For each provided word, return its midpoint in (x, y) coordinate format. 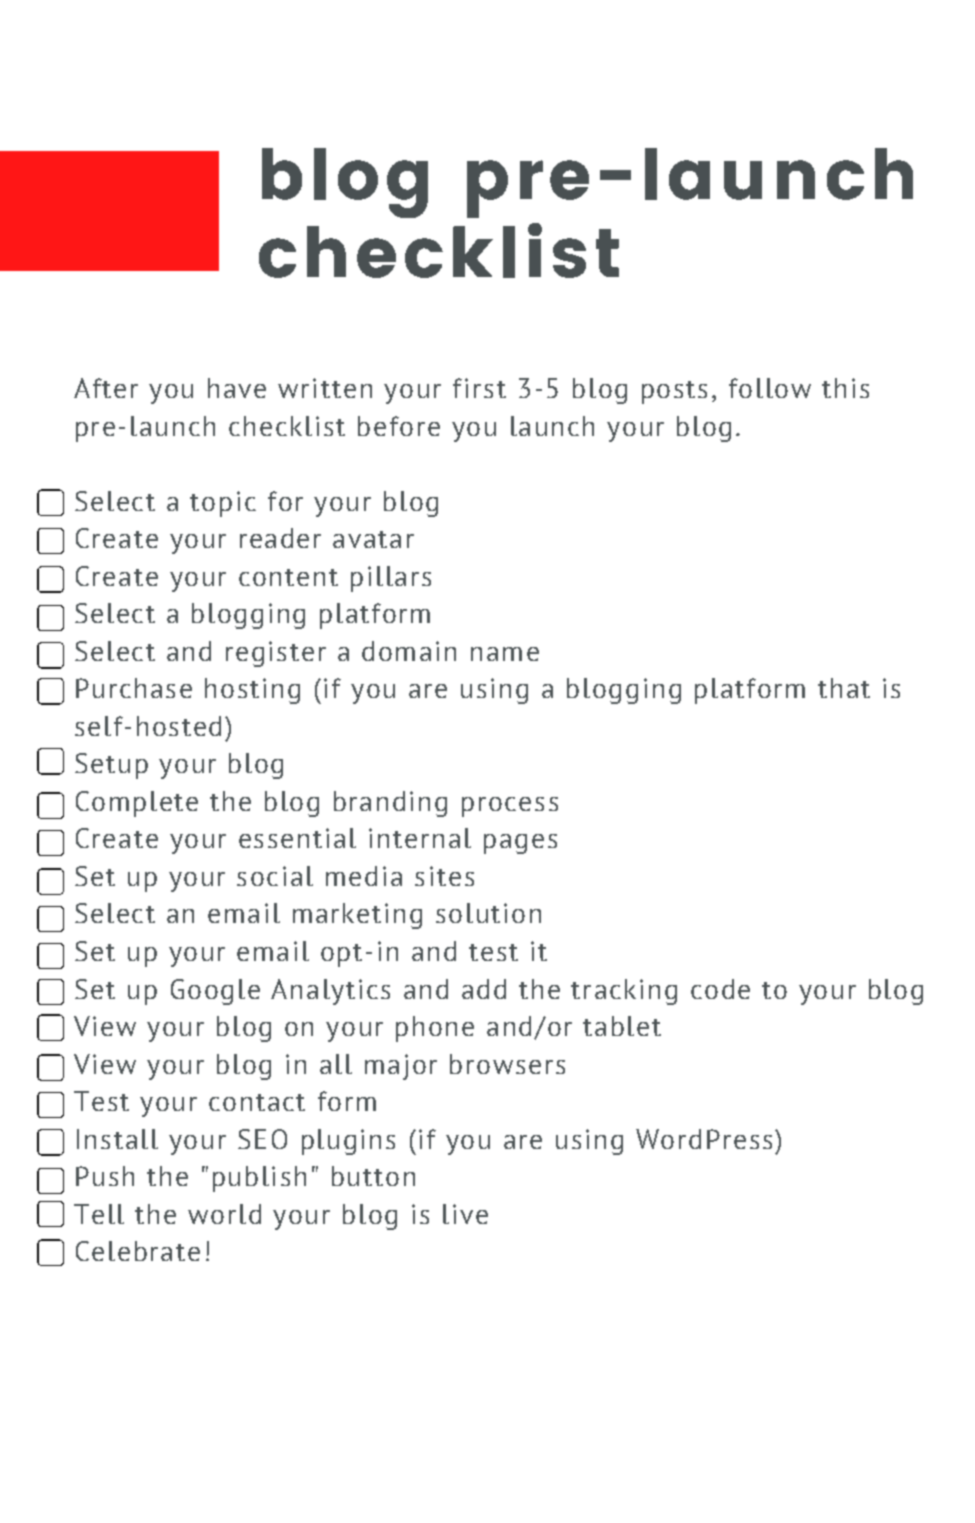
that (844, 688)
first (479, 388)
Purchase (134, 688)
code (720, 989)
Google (215, 992)
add (484, 989)
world (224, 1214)
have (237, 388)
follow (770, 388)
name (505, 654)
